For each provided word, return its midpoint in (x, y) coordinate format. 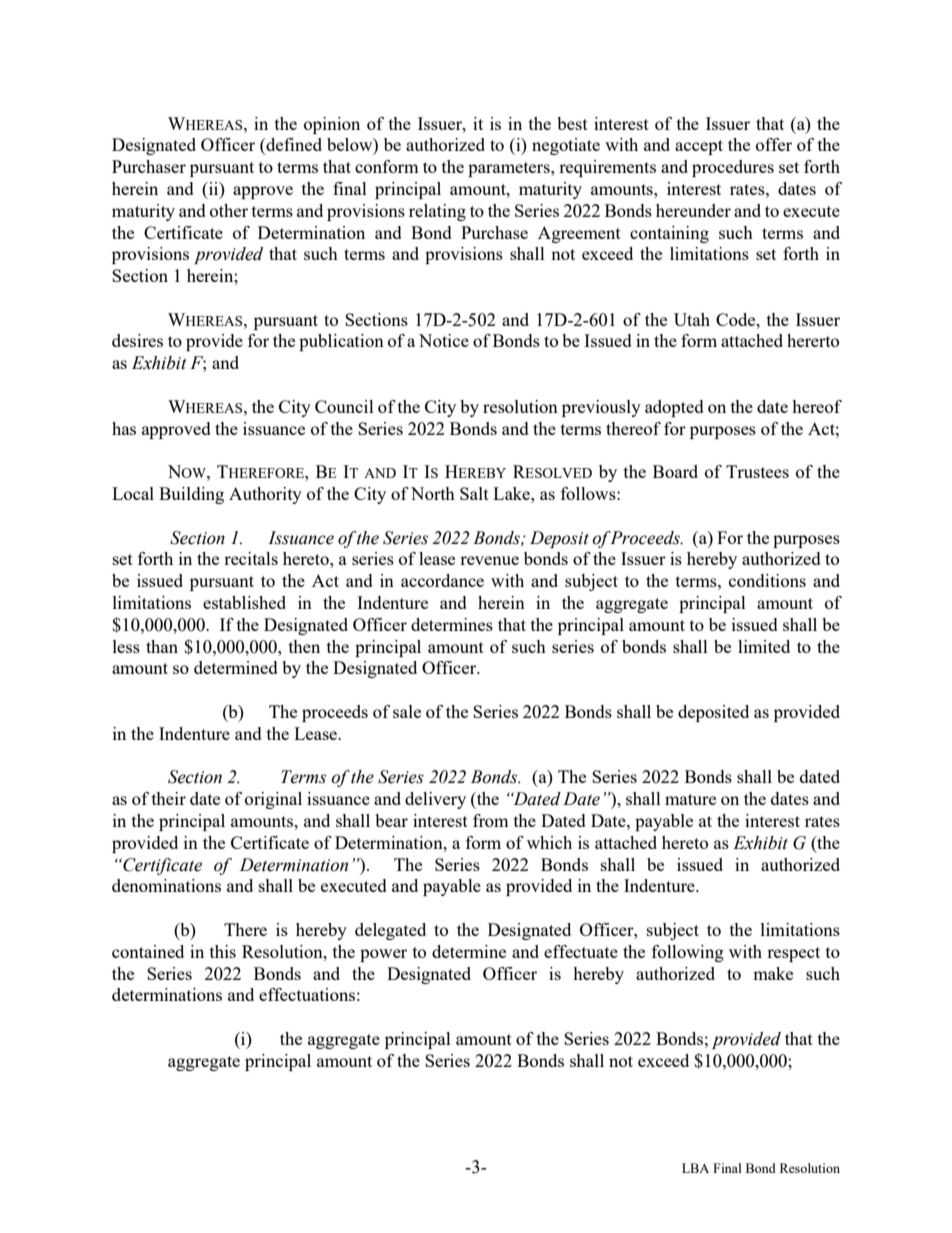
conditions (767, 580)
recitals (251, 558)
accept (699, 147)
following (688, 953)
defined (293, 146)
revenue (489, 560)
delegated (390, 931)
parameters (510, 169)
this (223, 951)
